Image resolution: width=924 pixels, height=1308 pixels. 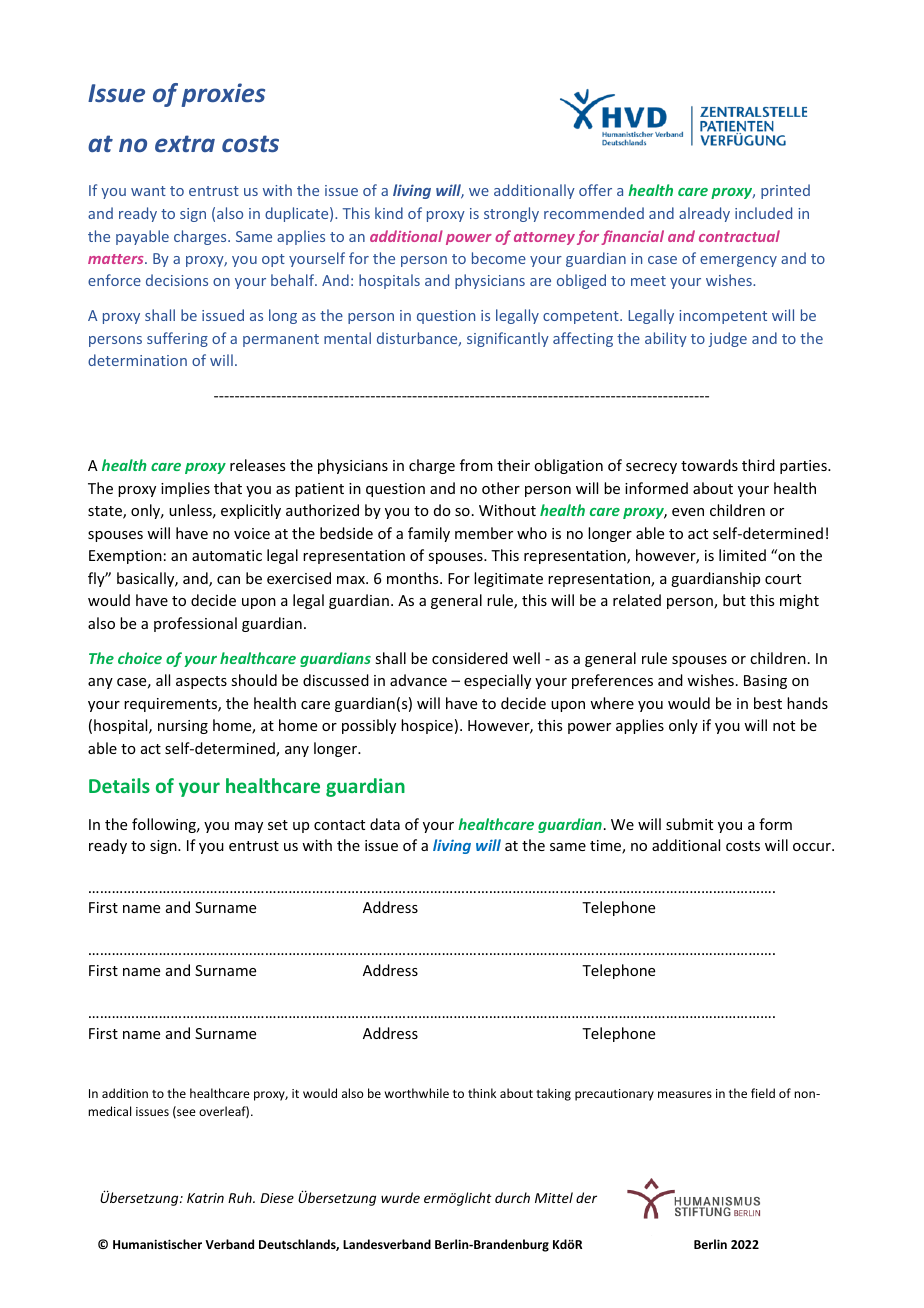 What do you see at coordinates (205, 1198) in the document?
I see `Katrin` at bounding box center [205, 1198].
